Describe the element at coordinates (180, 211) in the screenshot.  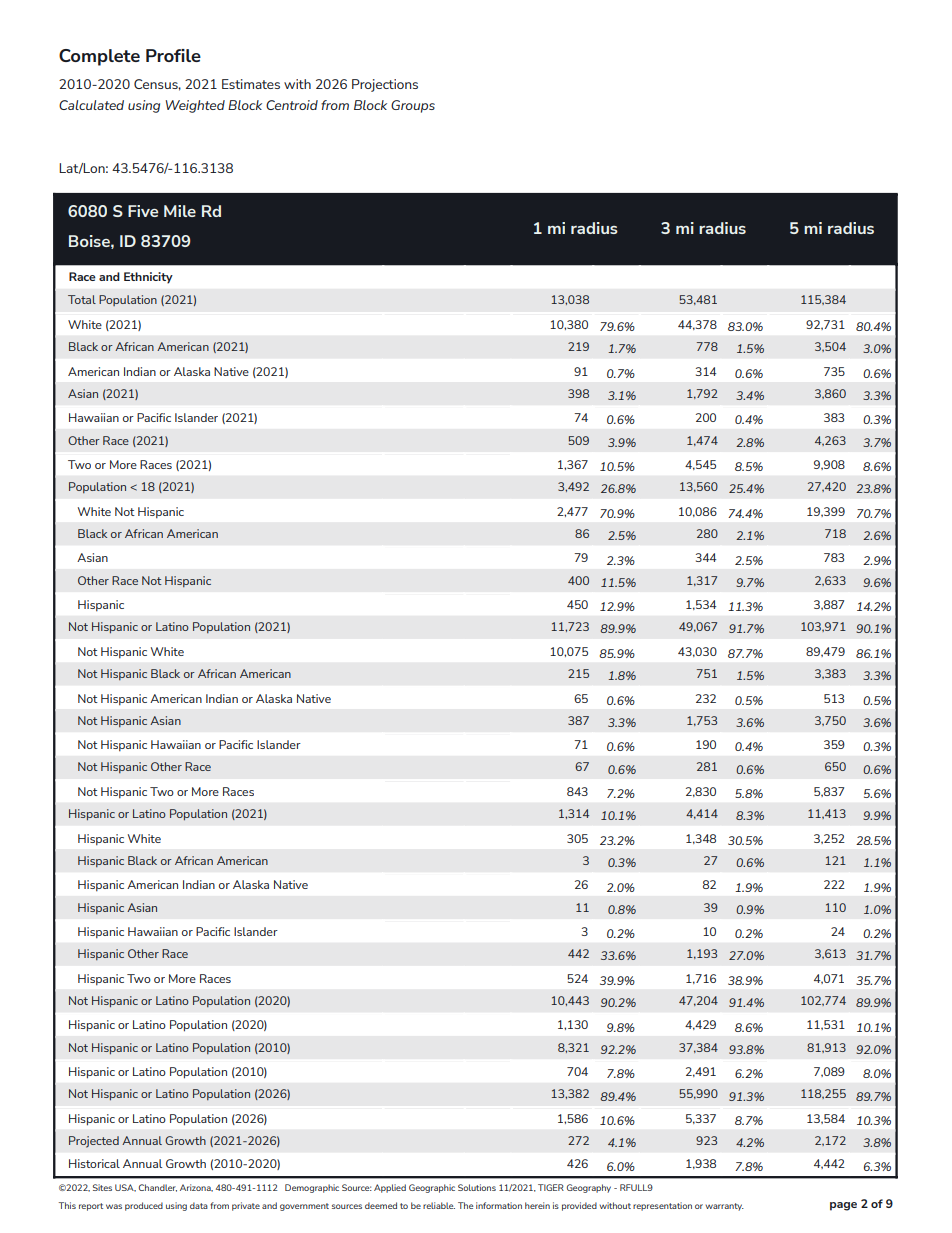
I see `Mile` at that location.
